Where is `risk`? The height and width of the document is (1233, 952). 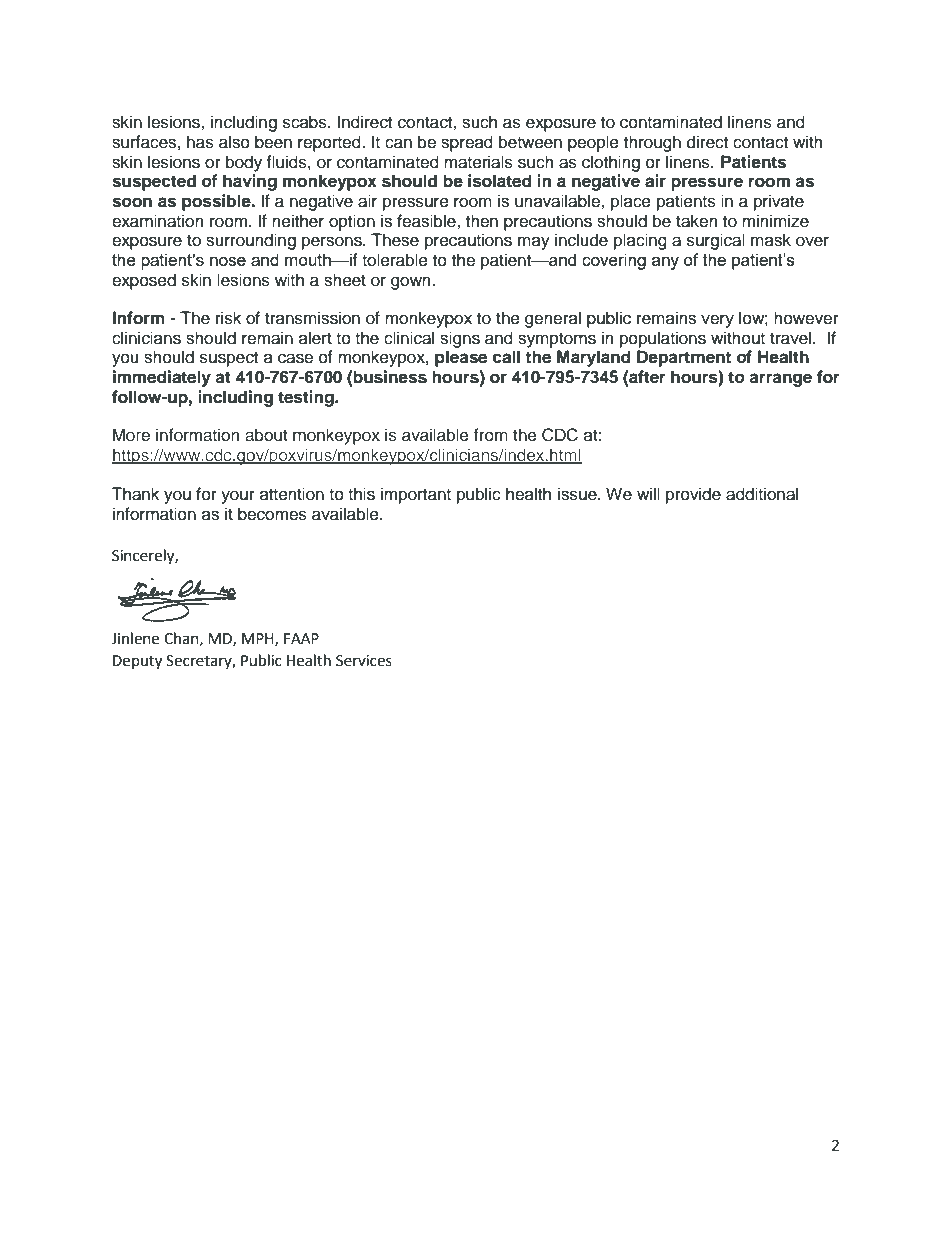
risk is located at coordinates (228, 318).
